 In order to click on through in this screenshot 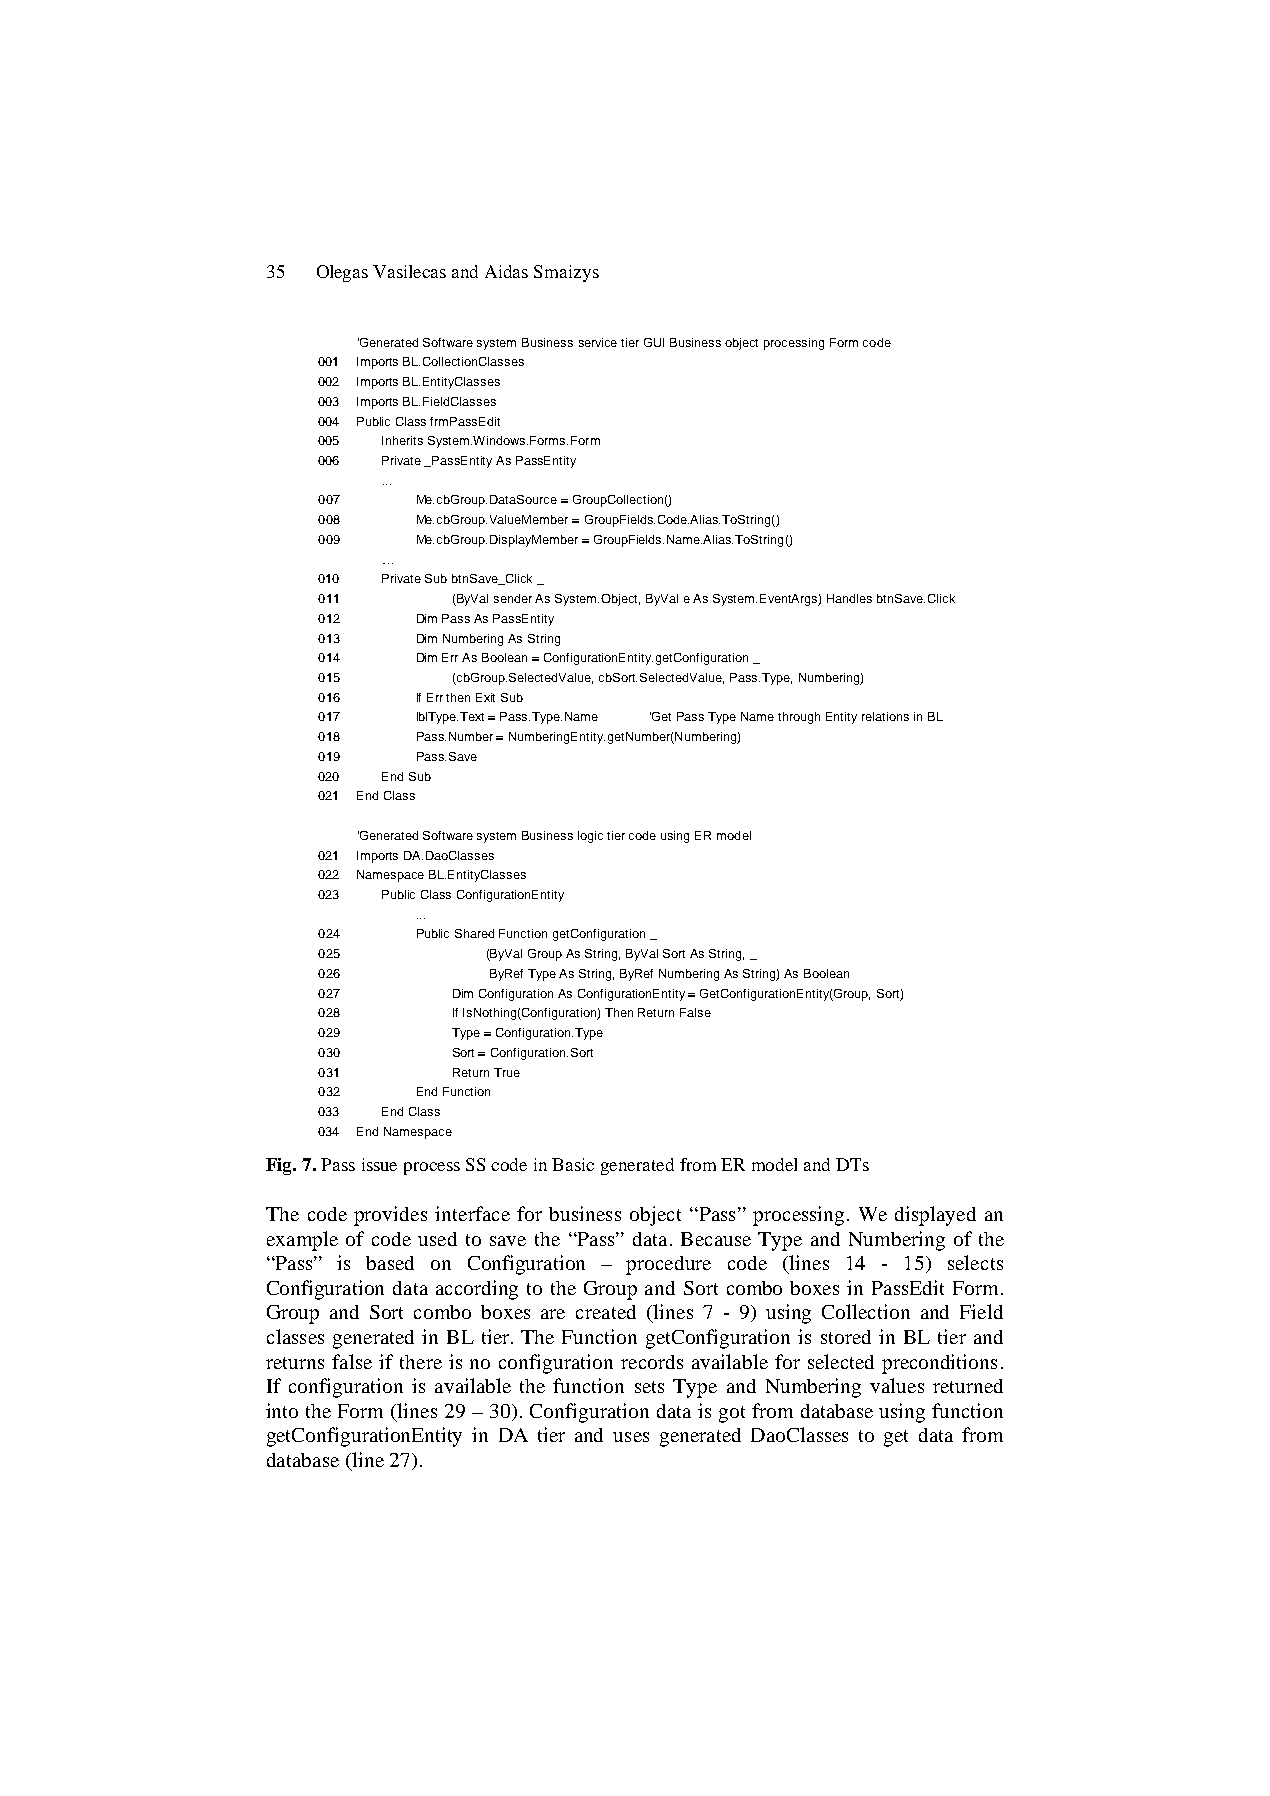, I will do `click(799, 718)`.
